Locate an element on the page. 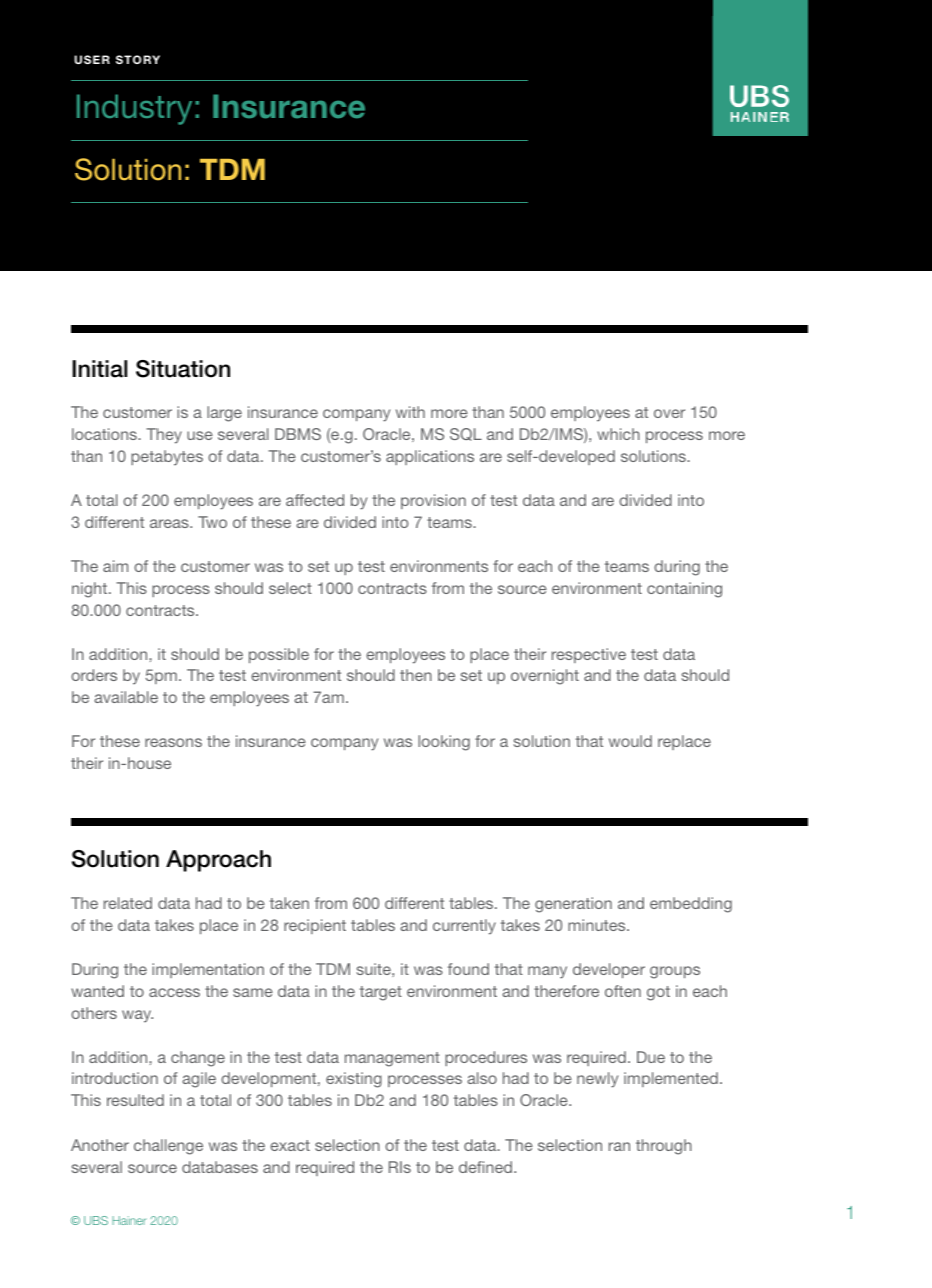 The height and width of the page is (1288, 932). Approach is located at coordinates (218, 861).
